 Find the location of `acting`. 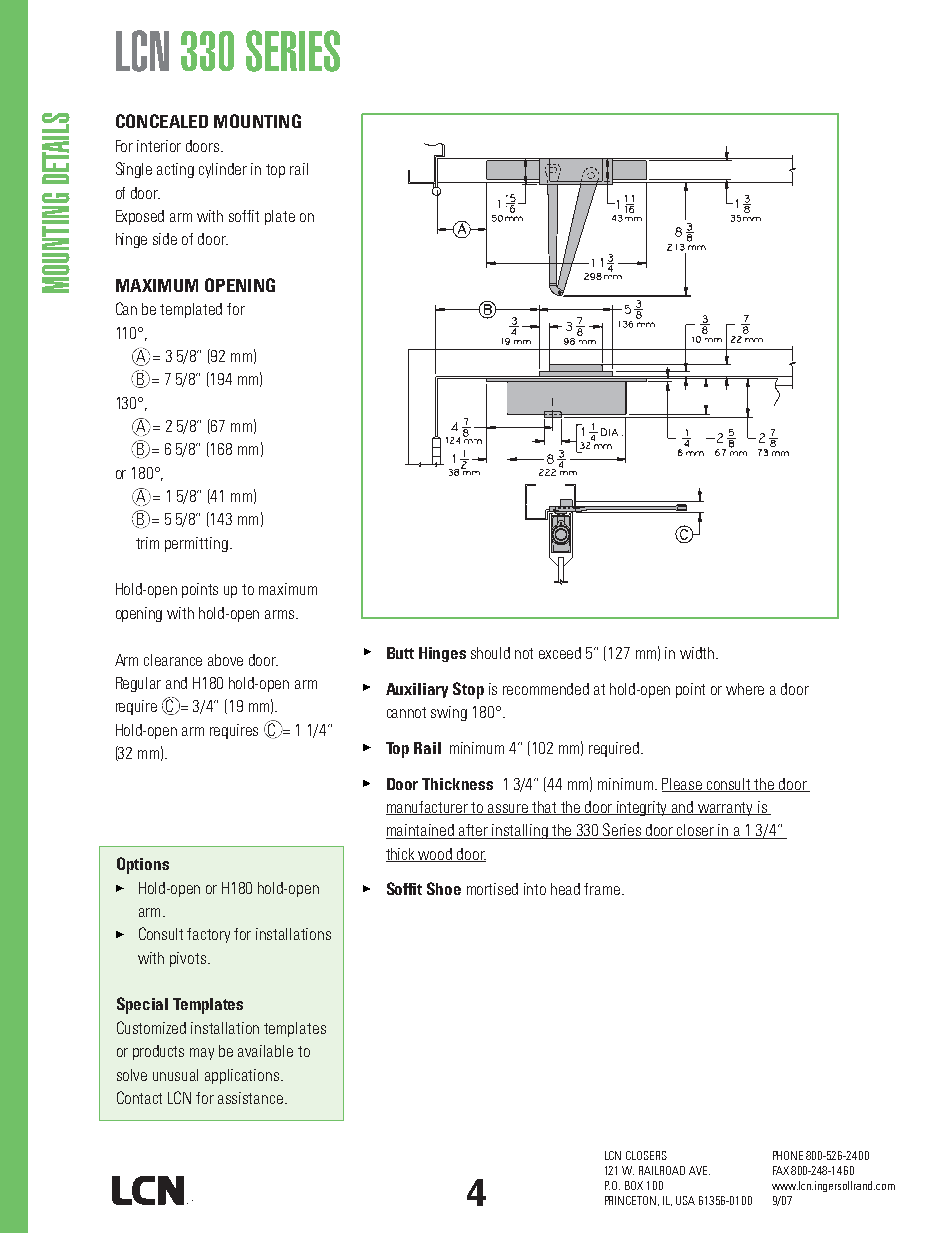

acting is located at coordinates (175, 170).
